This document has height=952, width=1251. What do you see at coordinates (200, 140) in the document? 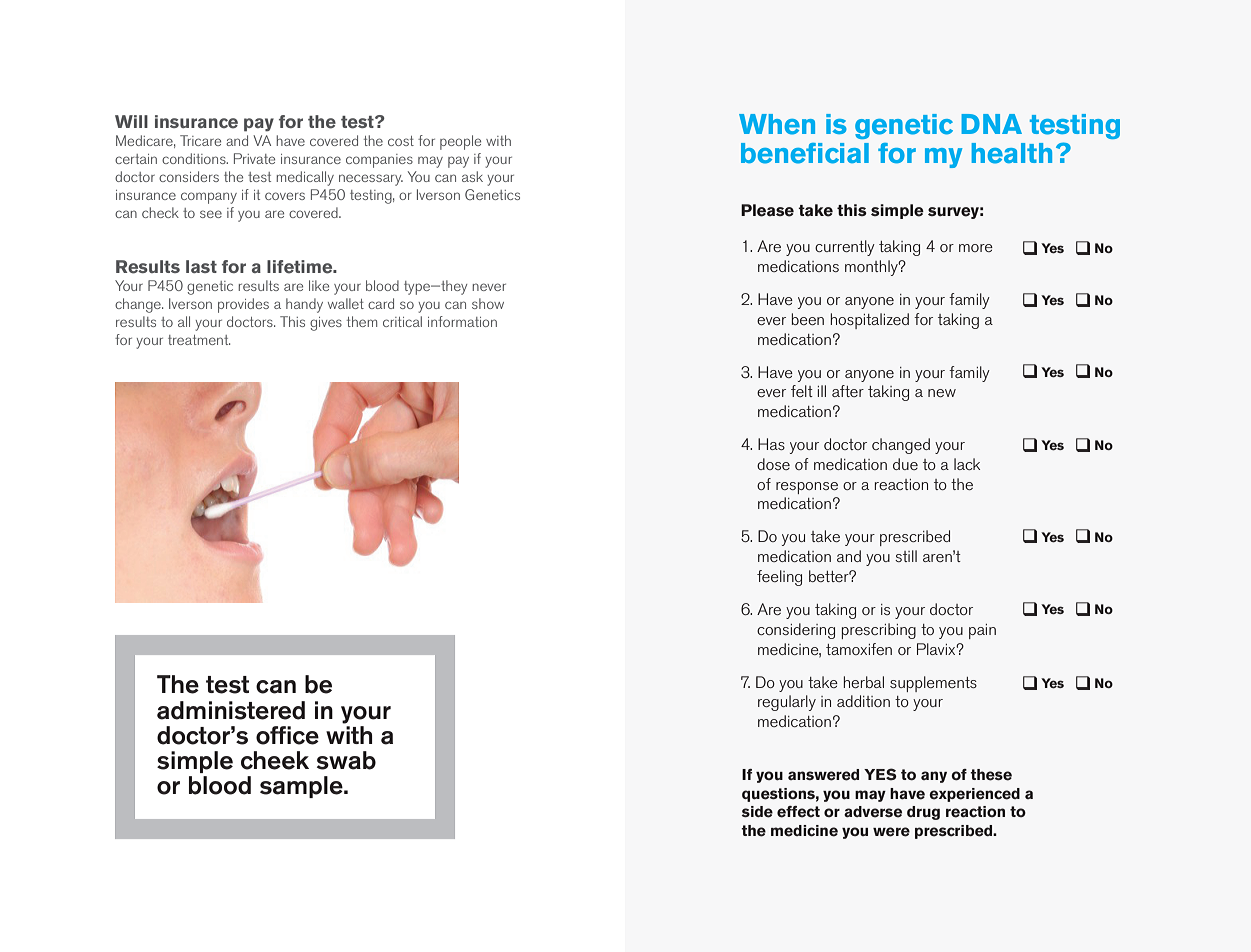
I see `Tricare` at bounding box center [200, 140].
